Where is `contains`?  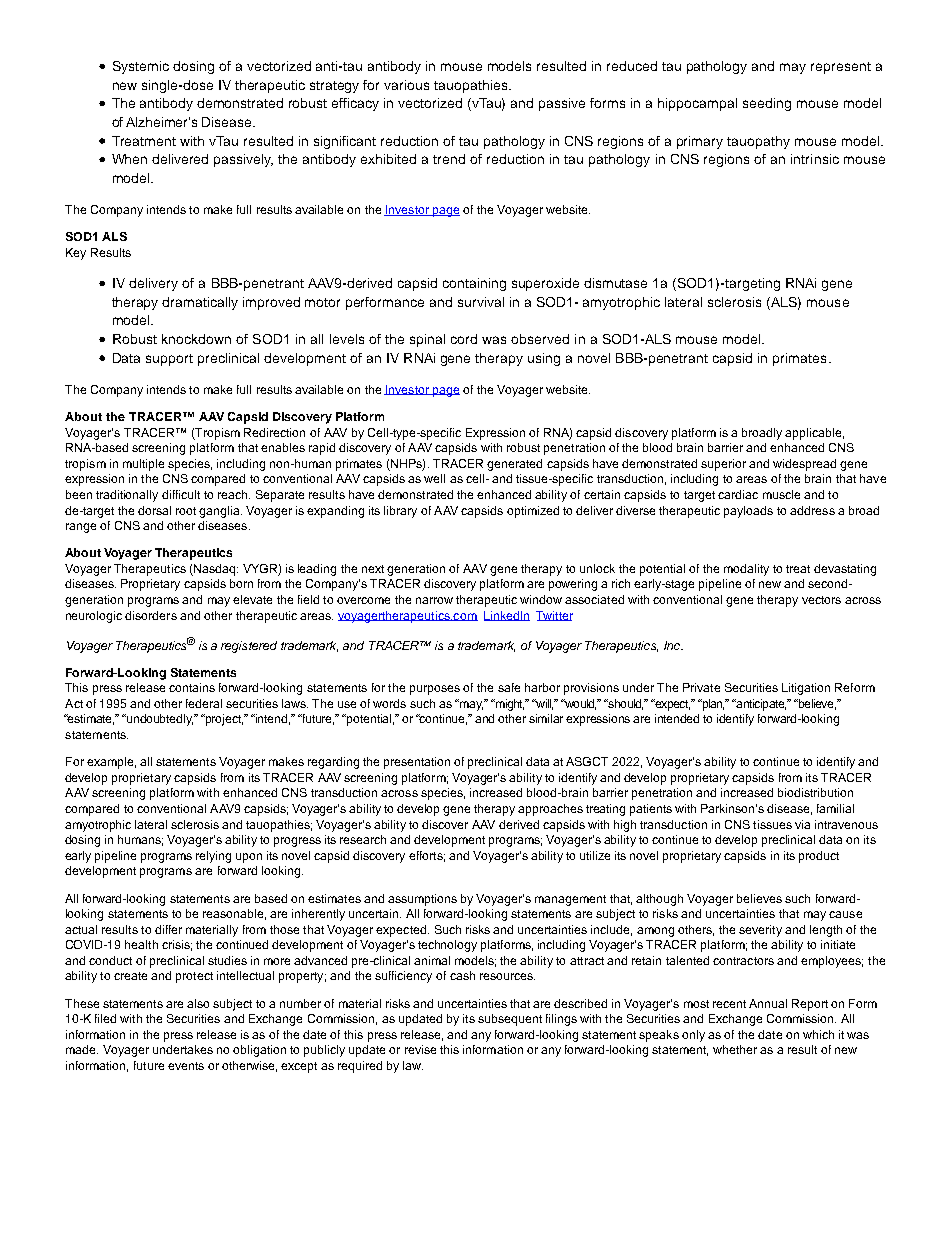 contains is located at coordinates (192, 687).
